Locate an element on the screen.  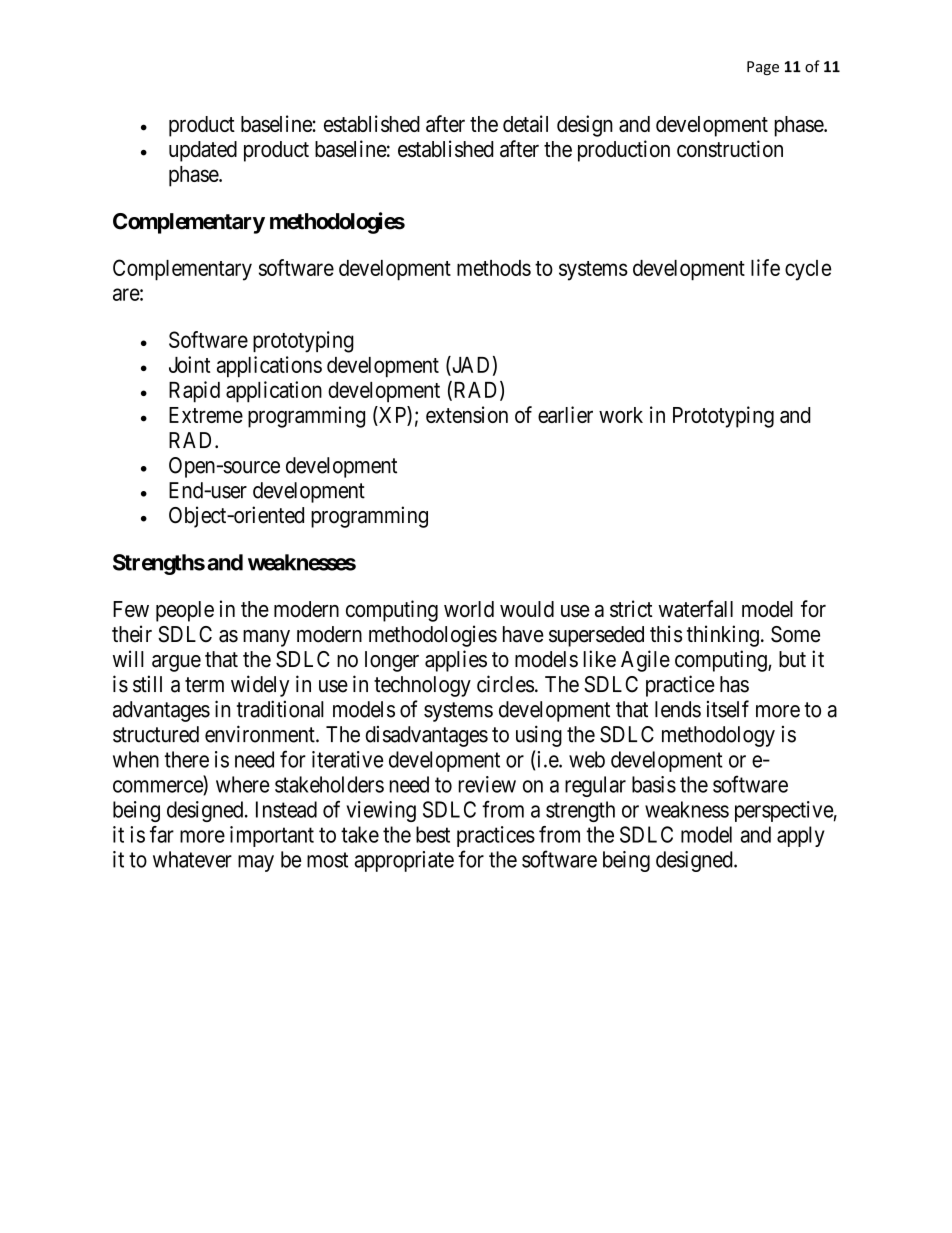
people is located at coordinates (185, 611).
